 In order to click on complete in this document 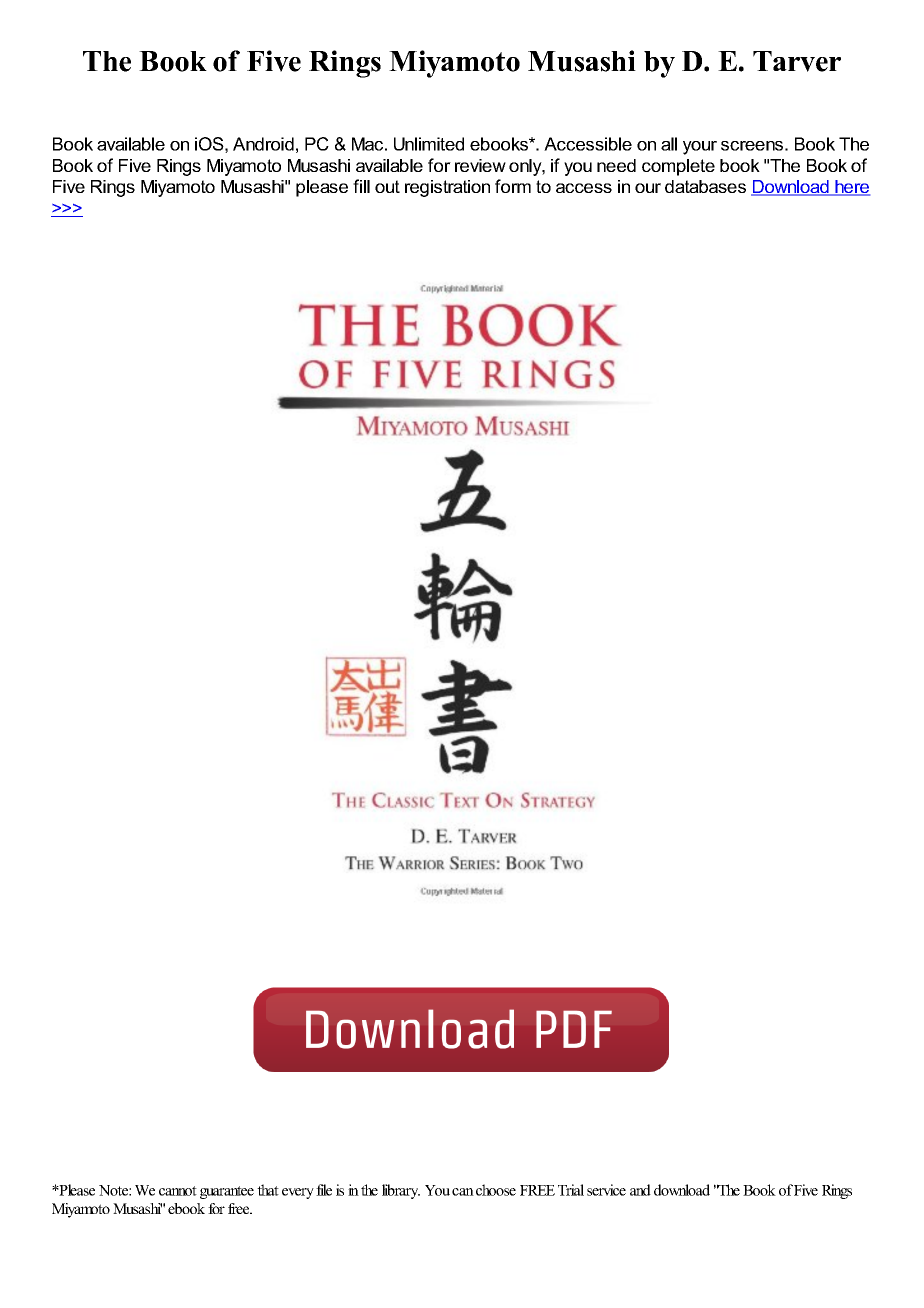, I will do `click(678, 167)`.
